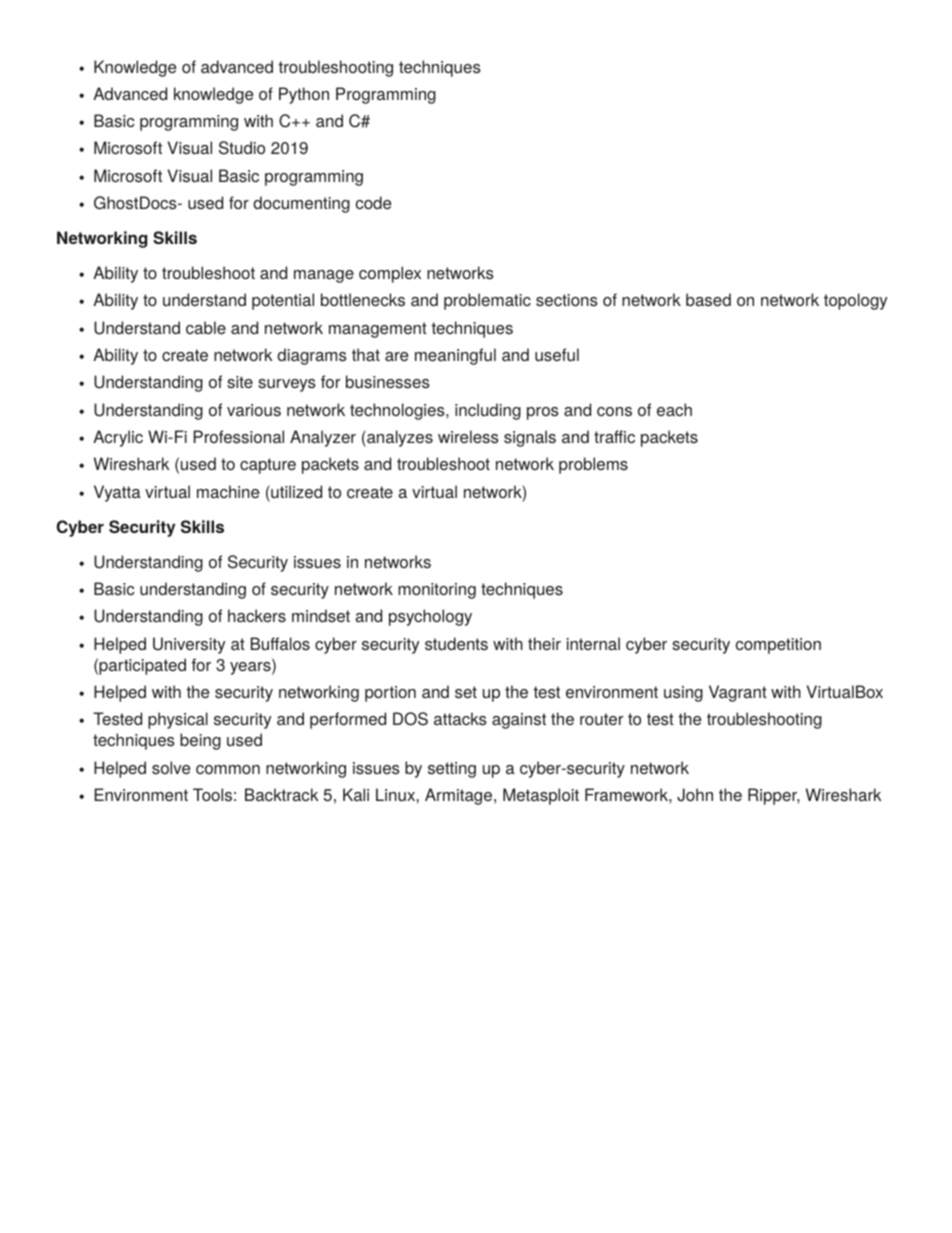 The height and width of the screenshot is (1233, 952). I want to click on Studio, so click(242, 148).
